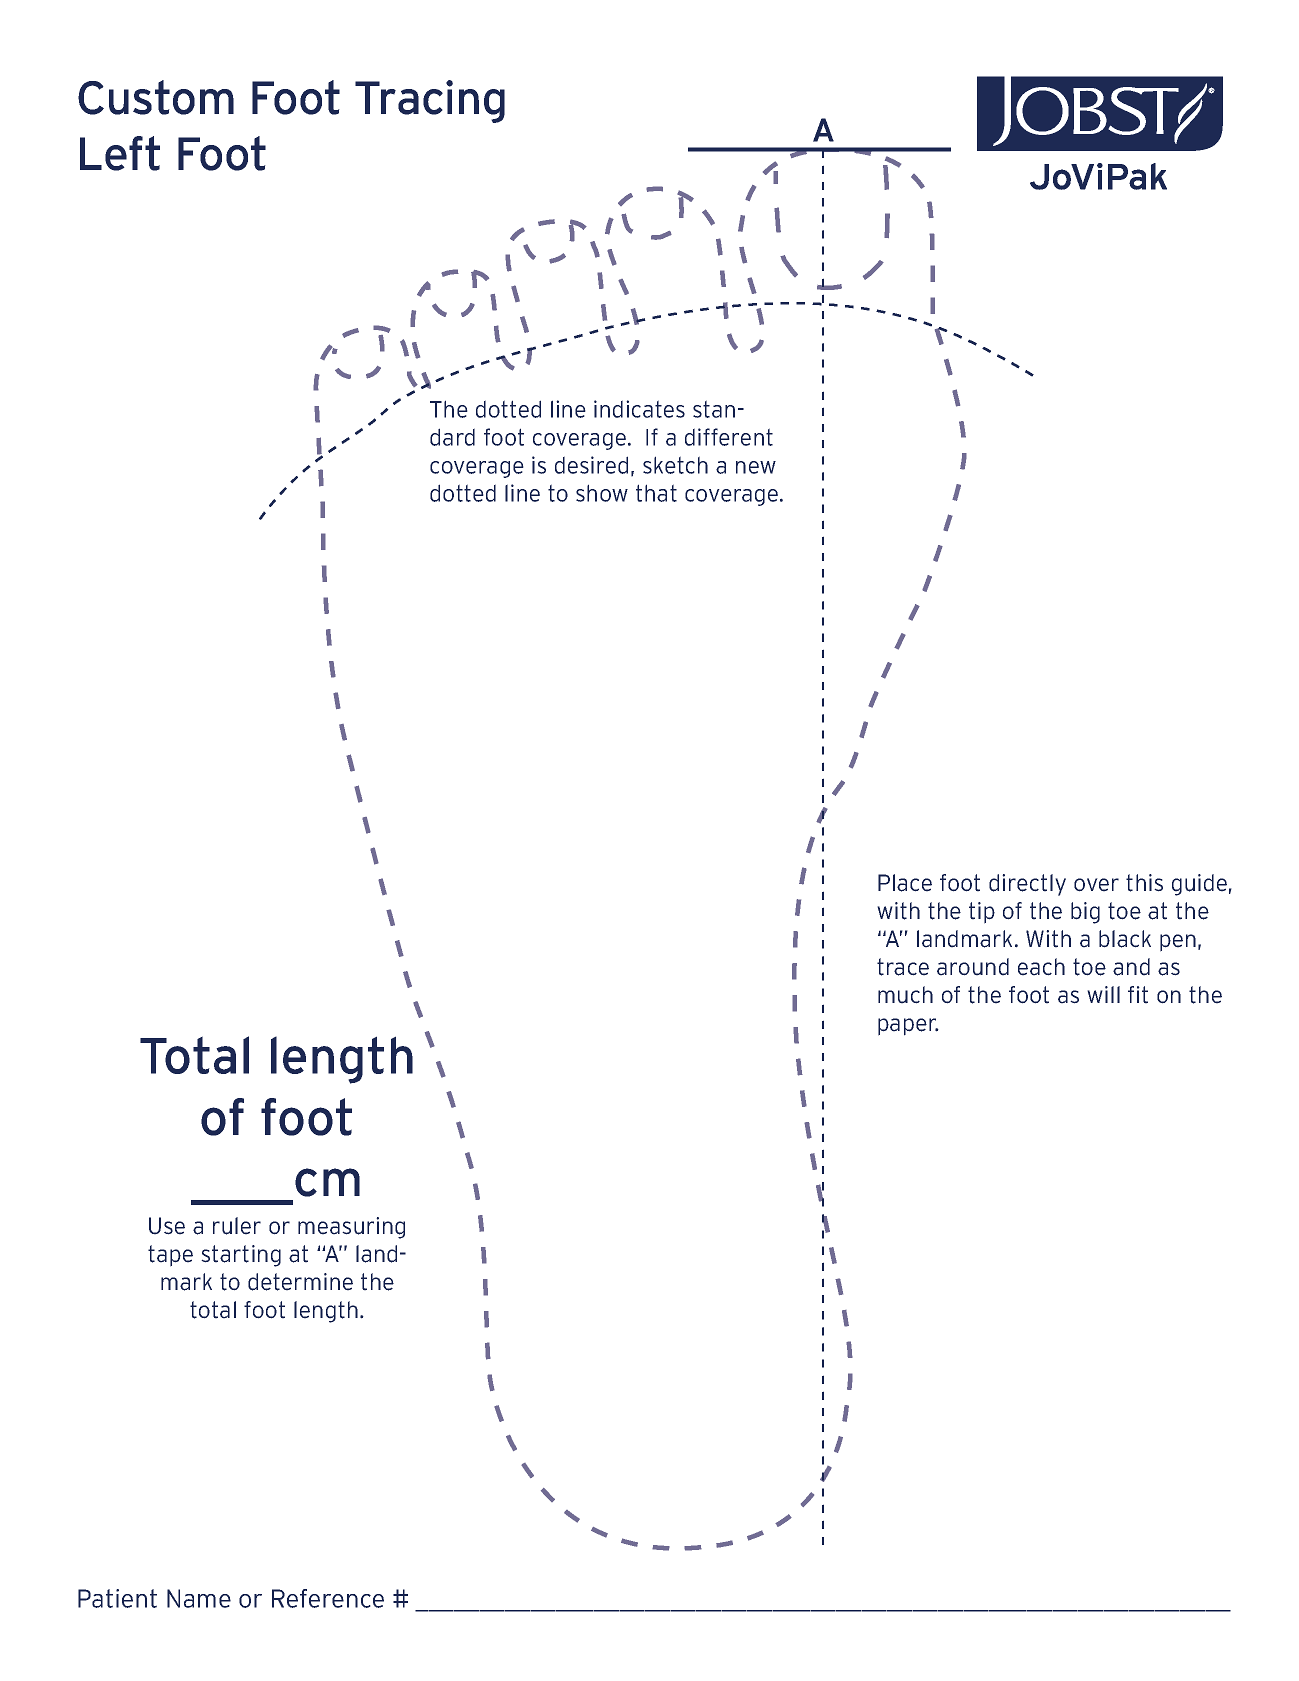 Image resolution: width=1299 pixels, height=1681 pixels. Describe the element at coordinates (199, 1598) in the screenshot. I see `Name` at that location.
